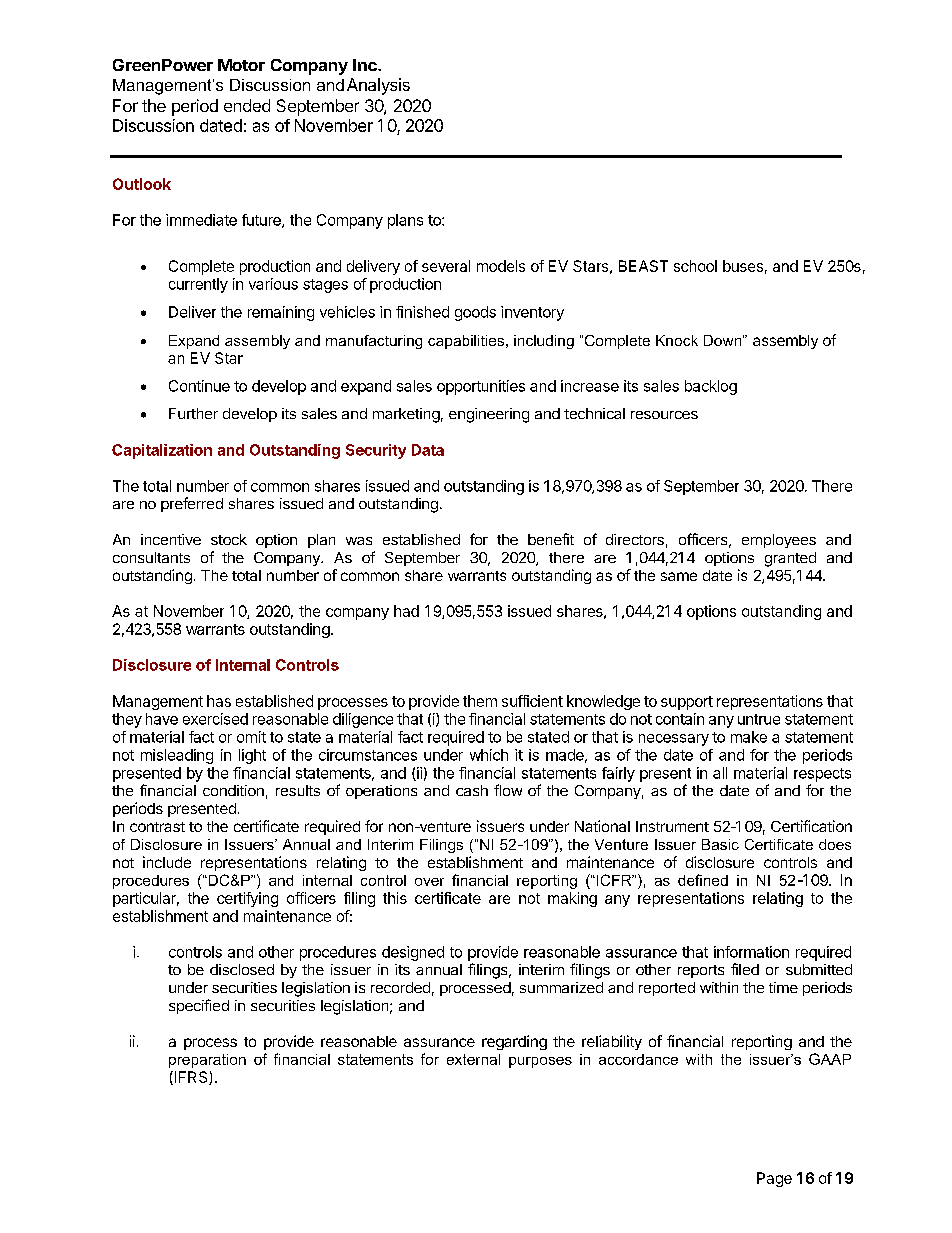 The width and height of the document is (952, 1233). Describe the element at coordinates (774, 1179) in the document. I see `Page` at that location.
